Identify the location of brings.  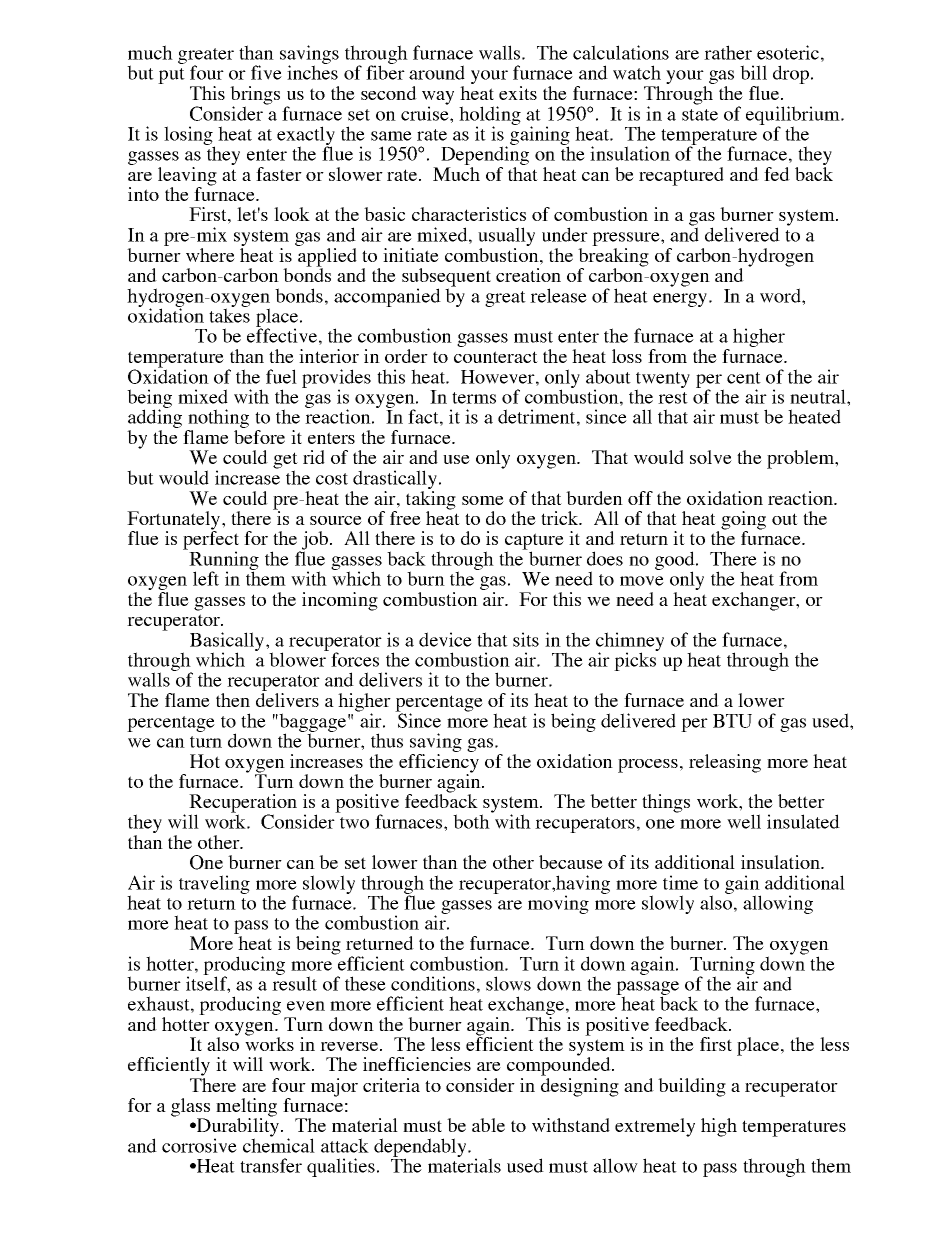
(255, 96).
